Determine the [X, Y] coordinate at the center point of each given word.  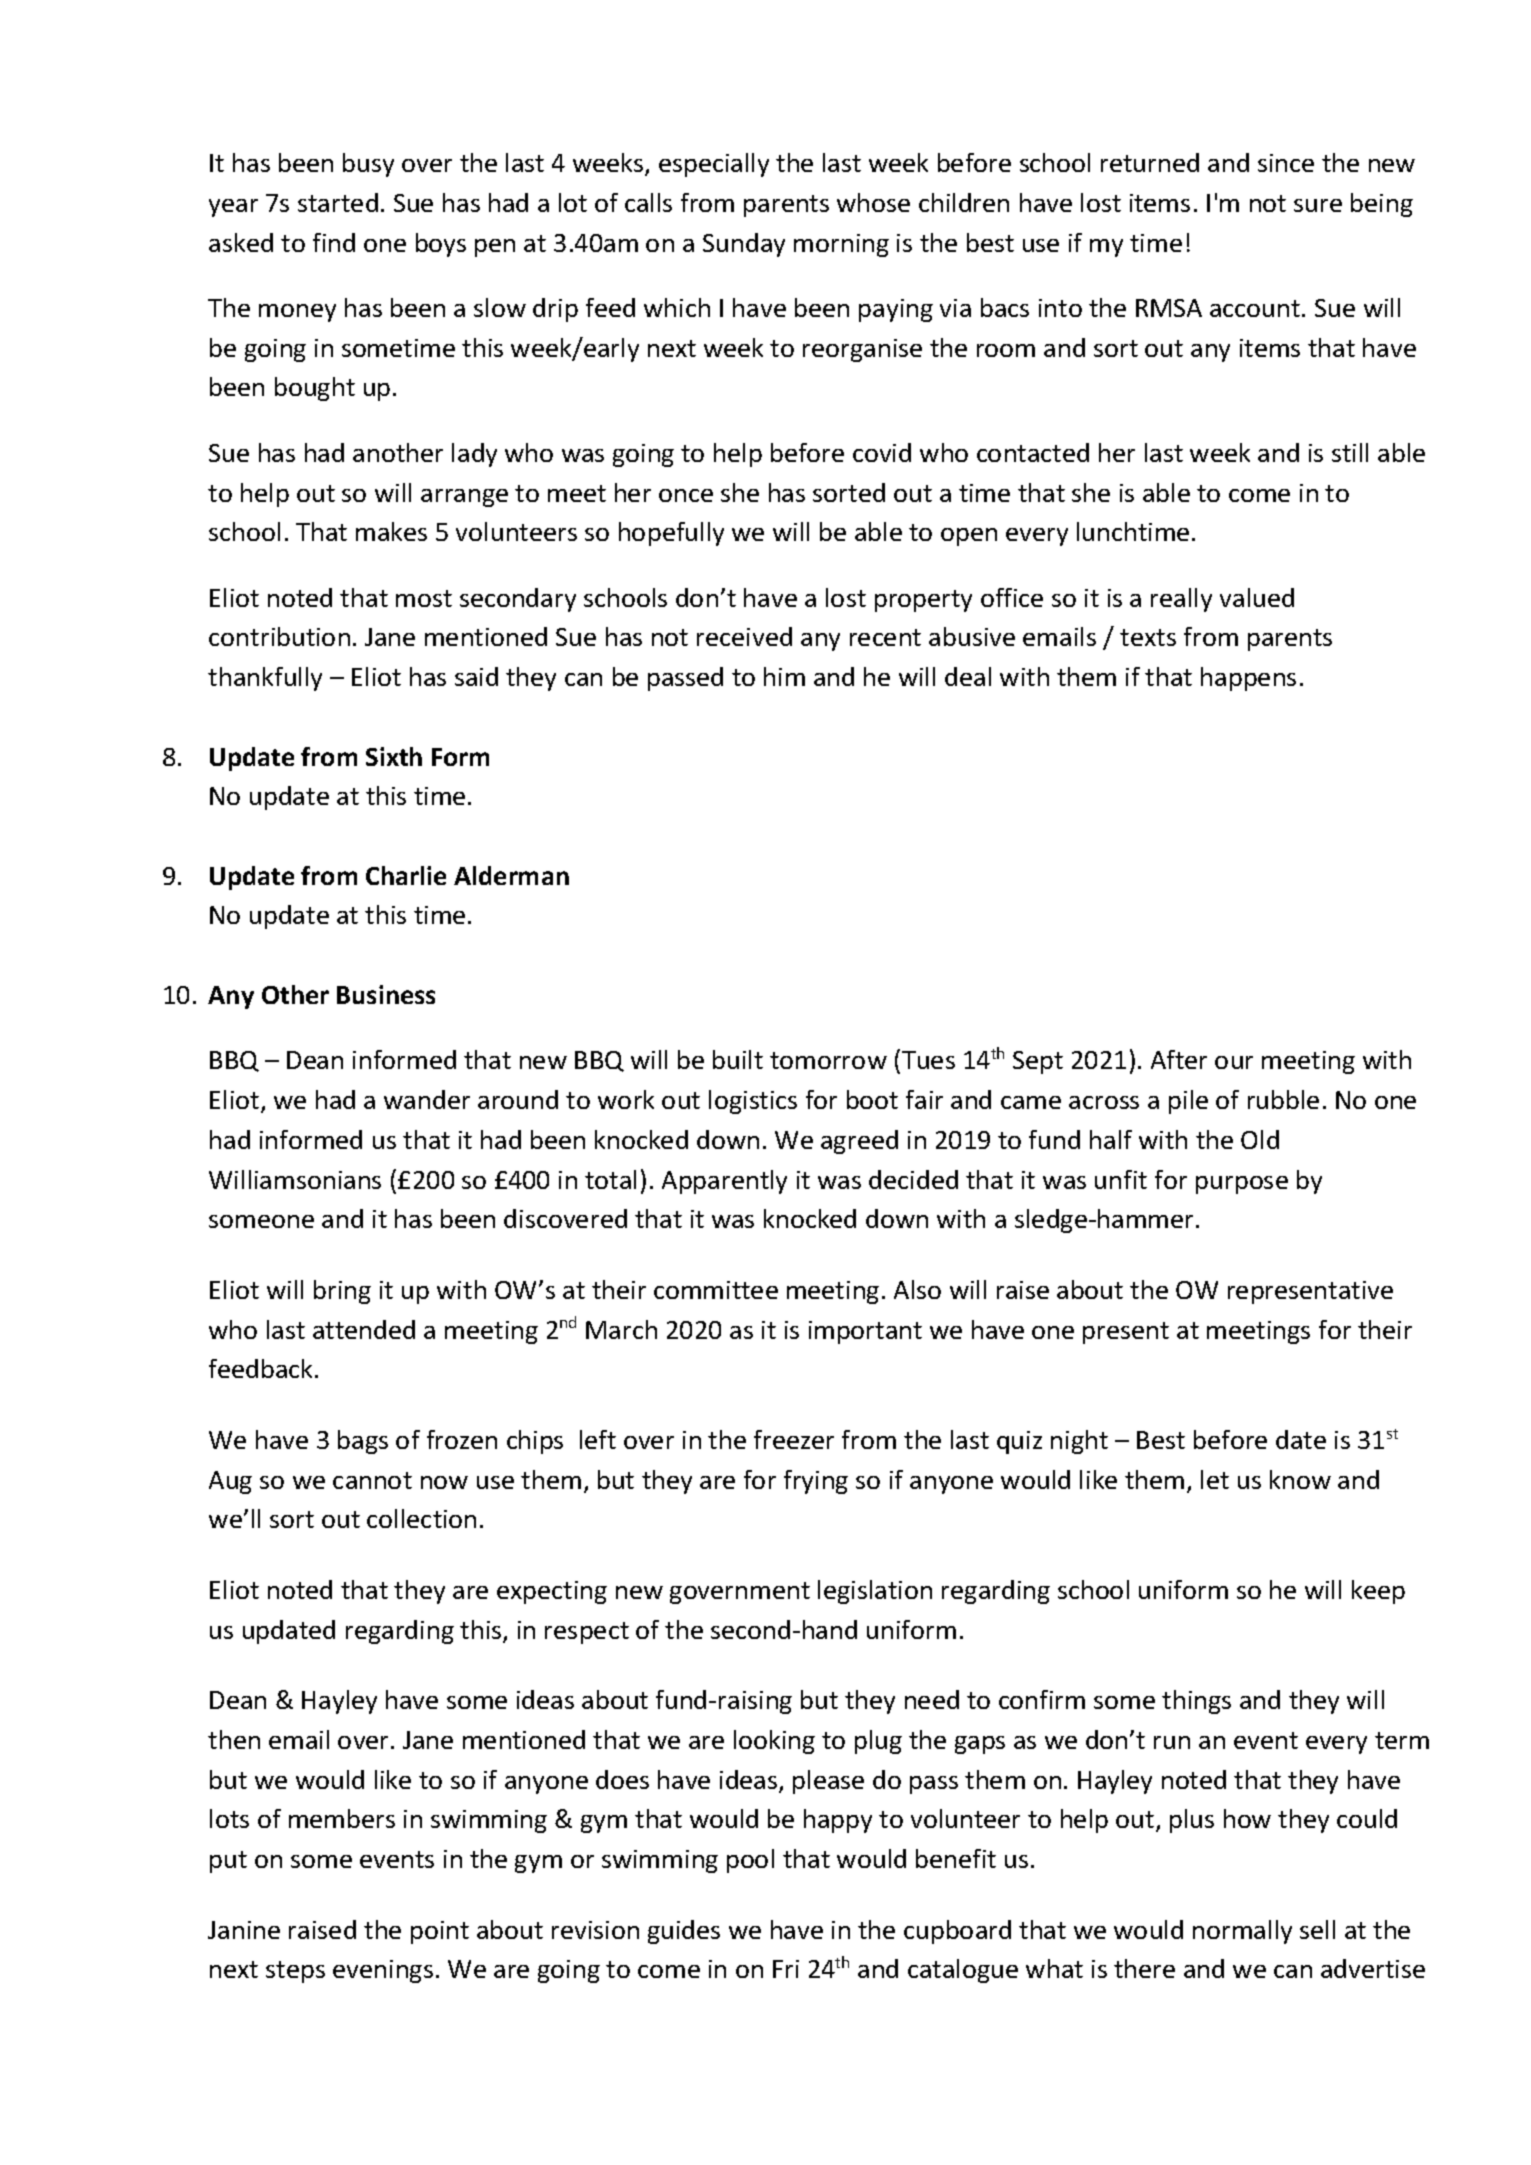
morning [841, 245]
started [338, 202]
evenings [383, 1971]
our [1234, 1062]
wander [427, 1099]
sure [1318, 205]
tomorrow [828, 1060]
